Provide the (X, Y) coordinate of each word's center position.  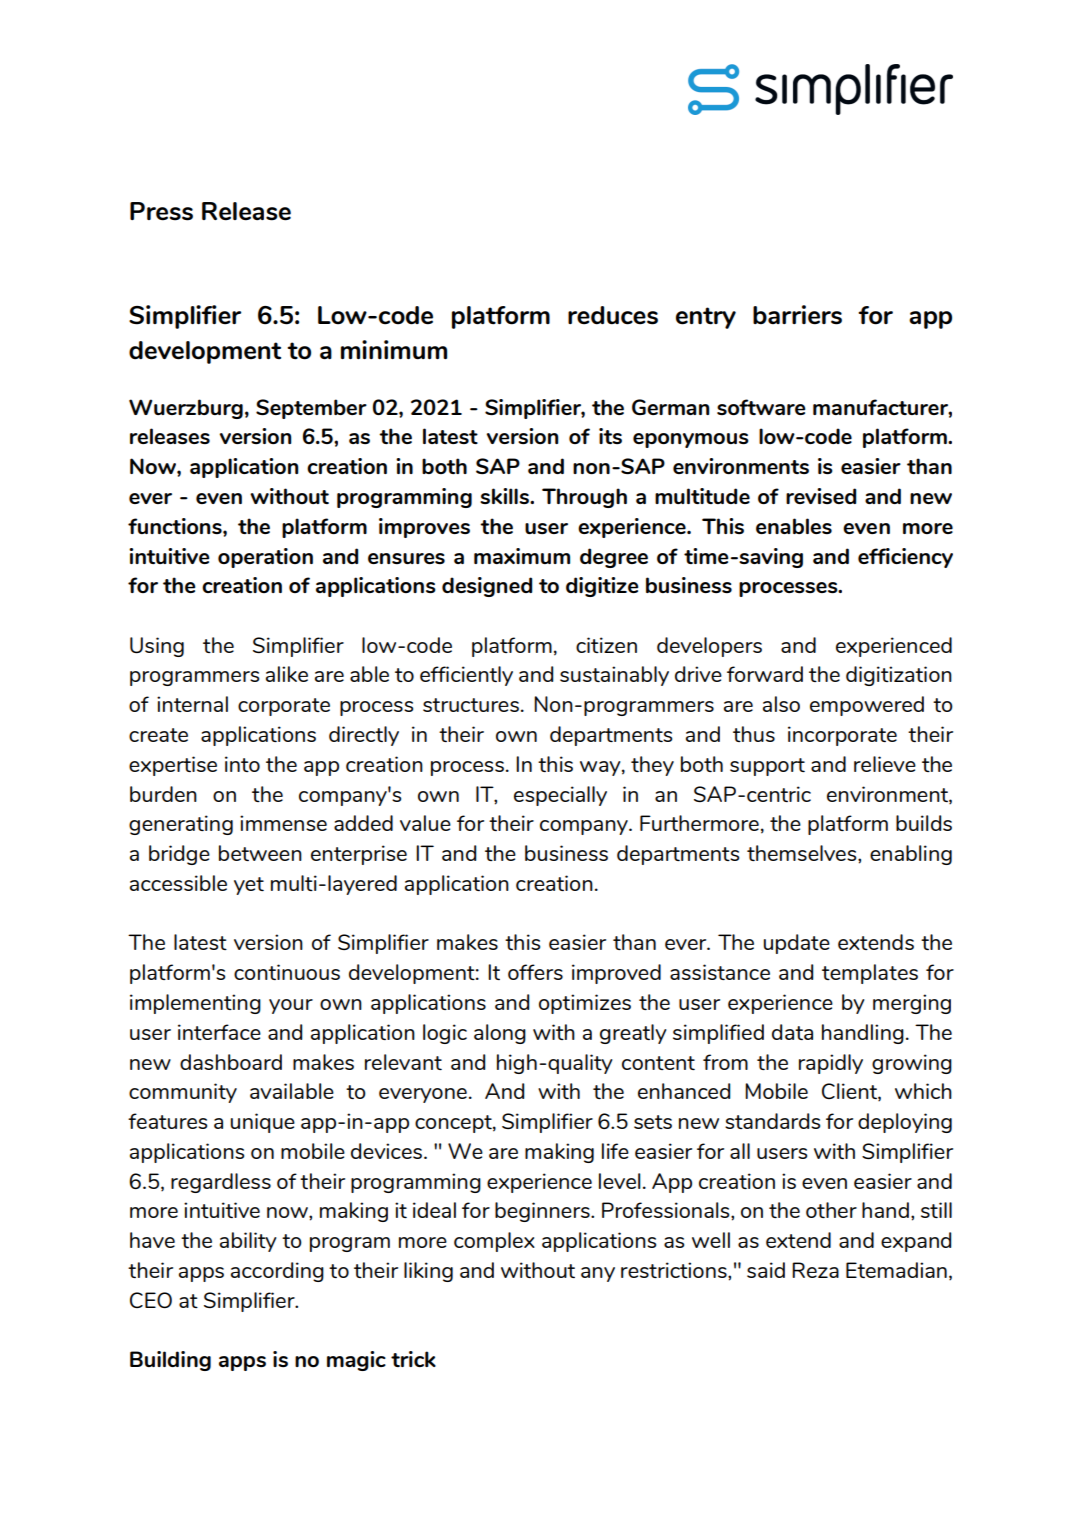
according (277, 1272)
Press (161, 211)
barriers (797, 315)
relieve (885, 764)
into (242, 764)
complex (494, 1242)
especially (560, 796)
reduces (613, 315)
